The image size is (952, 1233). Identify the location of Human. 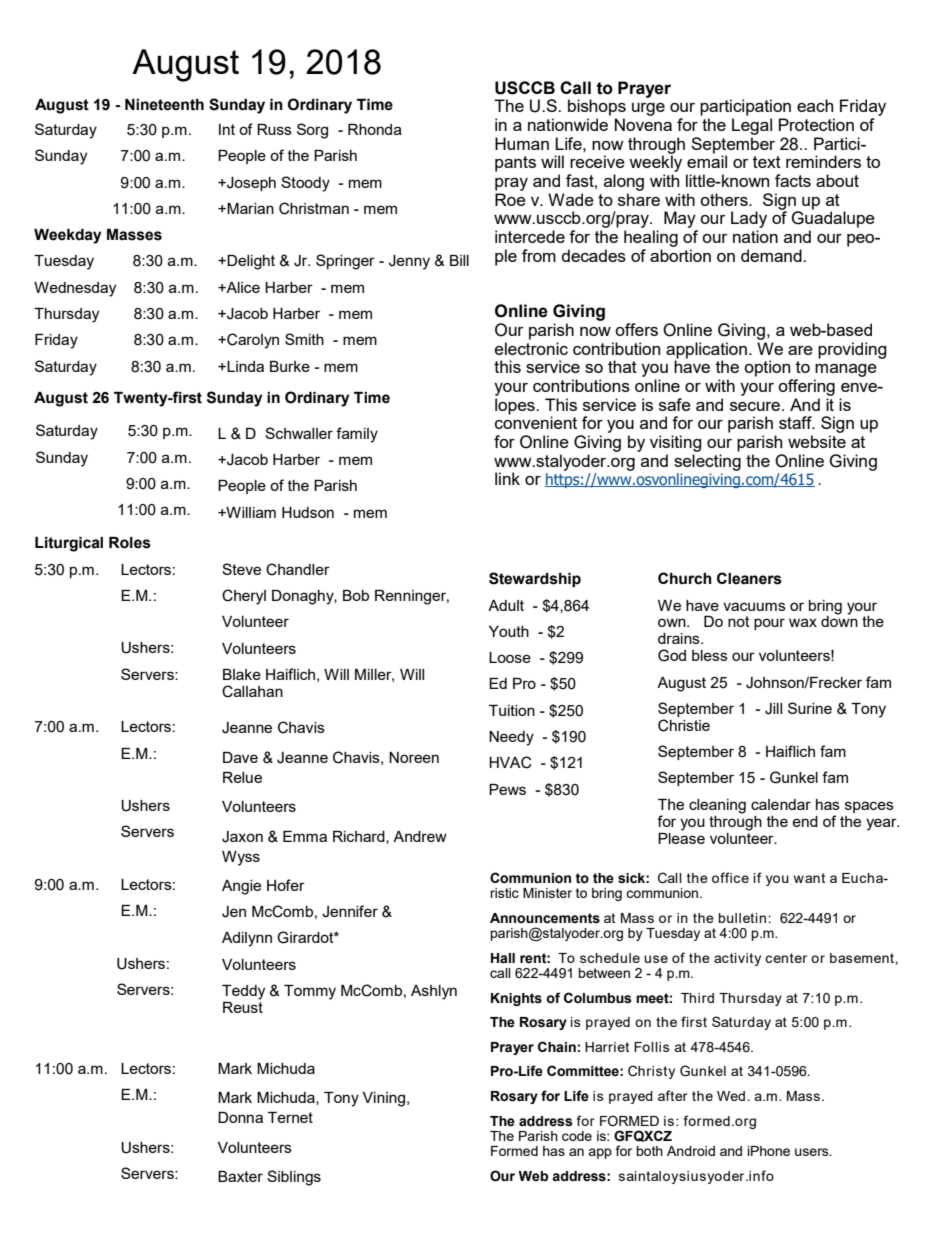
(522, 143).
